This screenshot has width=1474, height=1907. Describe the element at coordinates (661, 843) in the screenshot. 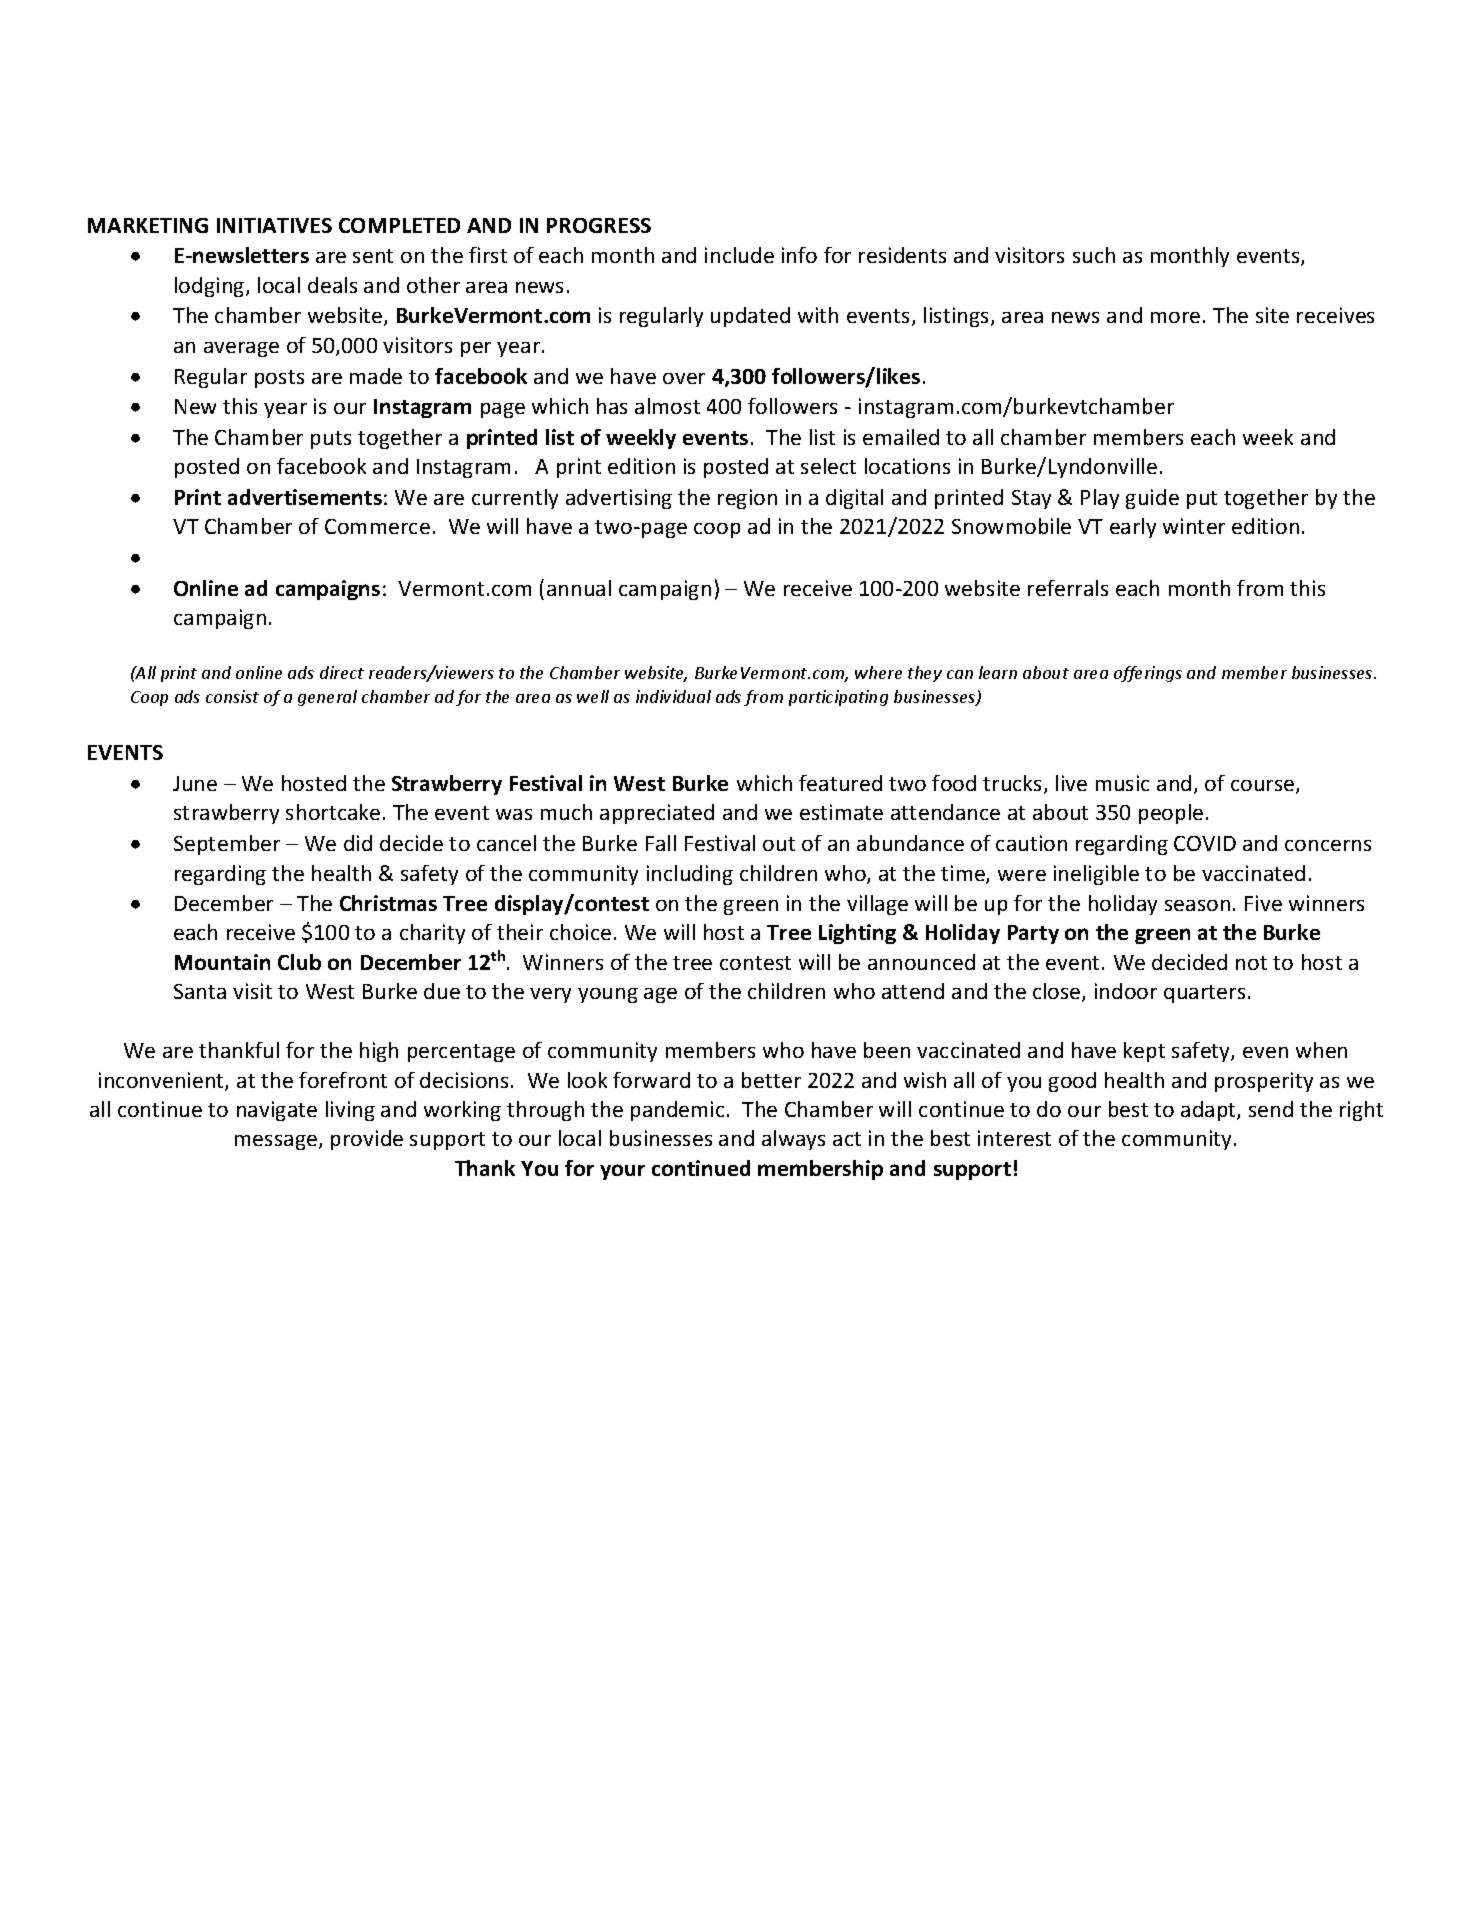

I see `Fall` at that location.
